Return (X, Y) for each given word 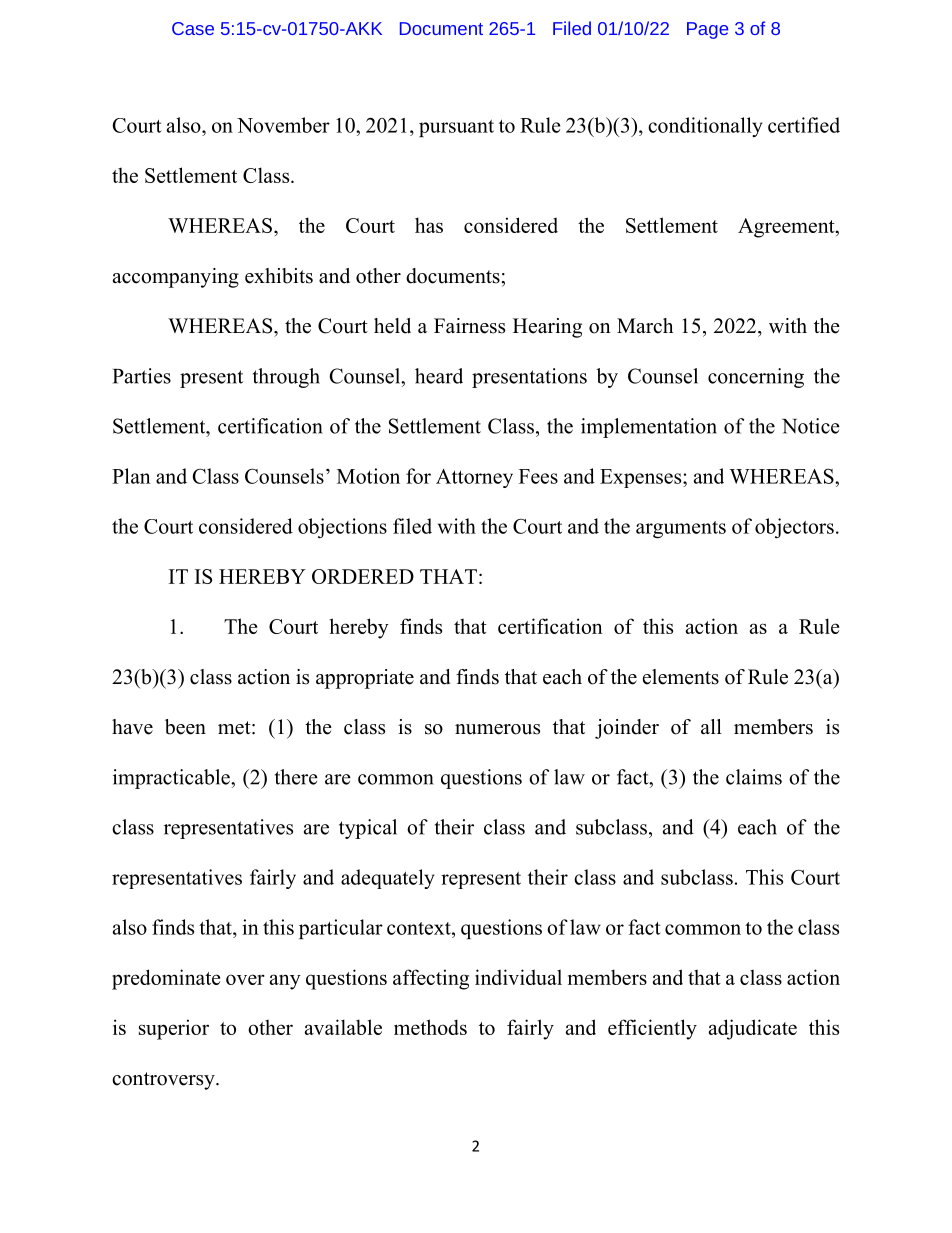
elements (681, 677)
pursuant (456, 128)
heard (439, 376)
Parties (142, 376)
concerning (756, 378)
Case (193, 28)
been (185, 727)
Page (707, 30)
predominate (166, 979)
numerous (497, 729)
